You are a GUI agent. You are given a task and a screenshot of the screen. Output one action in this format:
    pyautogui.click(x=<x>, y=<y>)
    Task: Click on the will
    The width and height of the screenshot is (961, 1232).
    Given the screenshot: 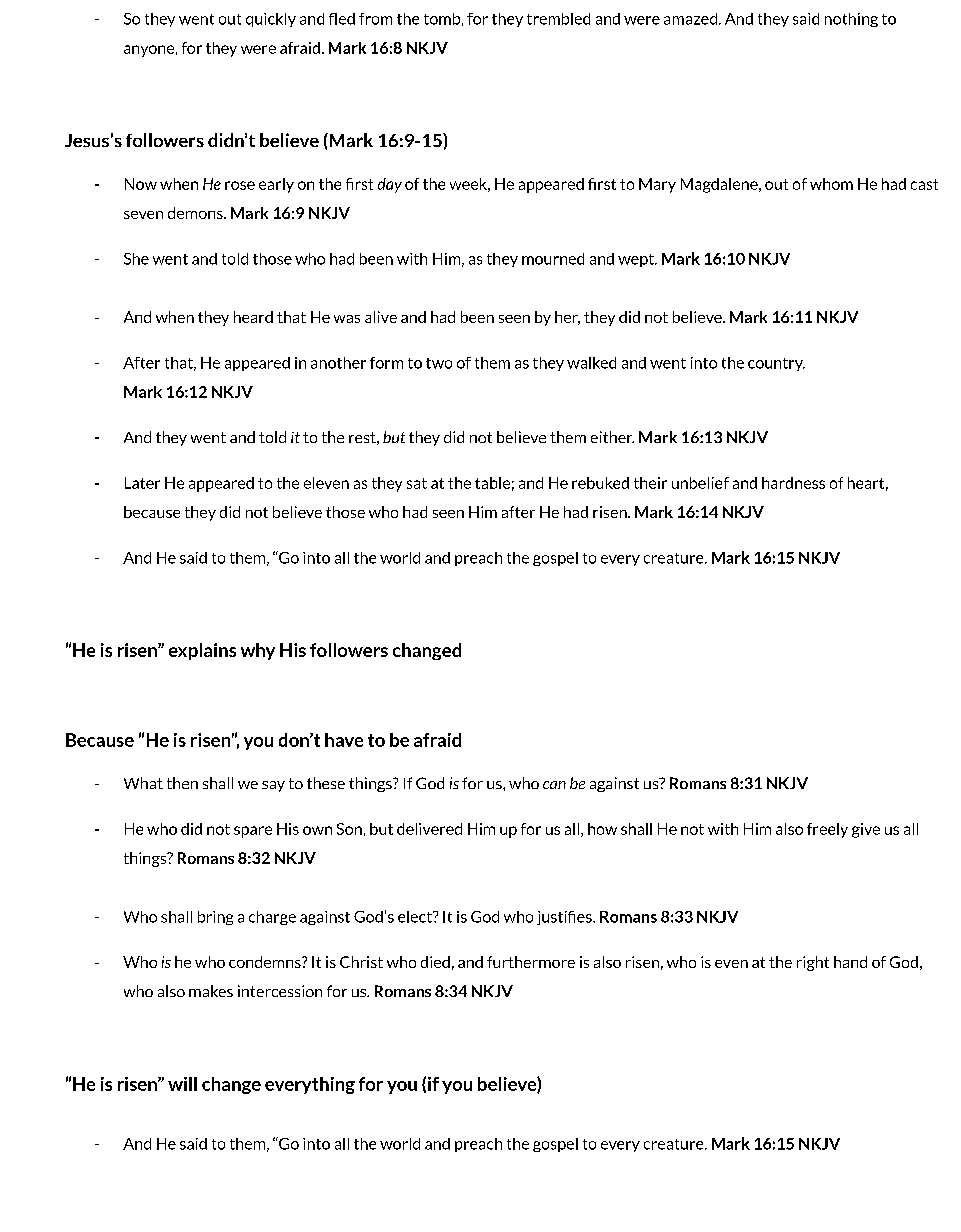 What is the action you would take?
    pyautogui.click(x=182, y=1084)
